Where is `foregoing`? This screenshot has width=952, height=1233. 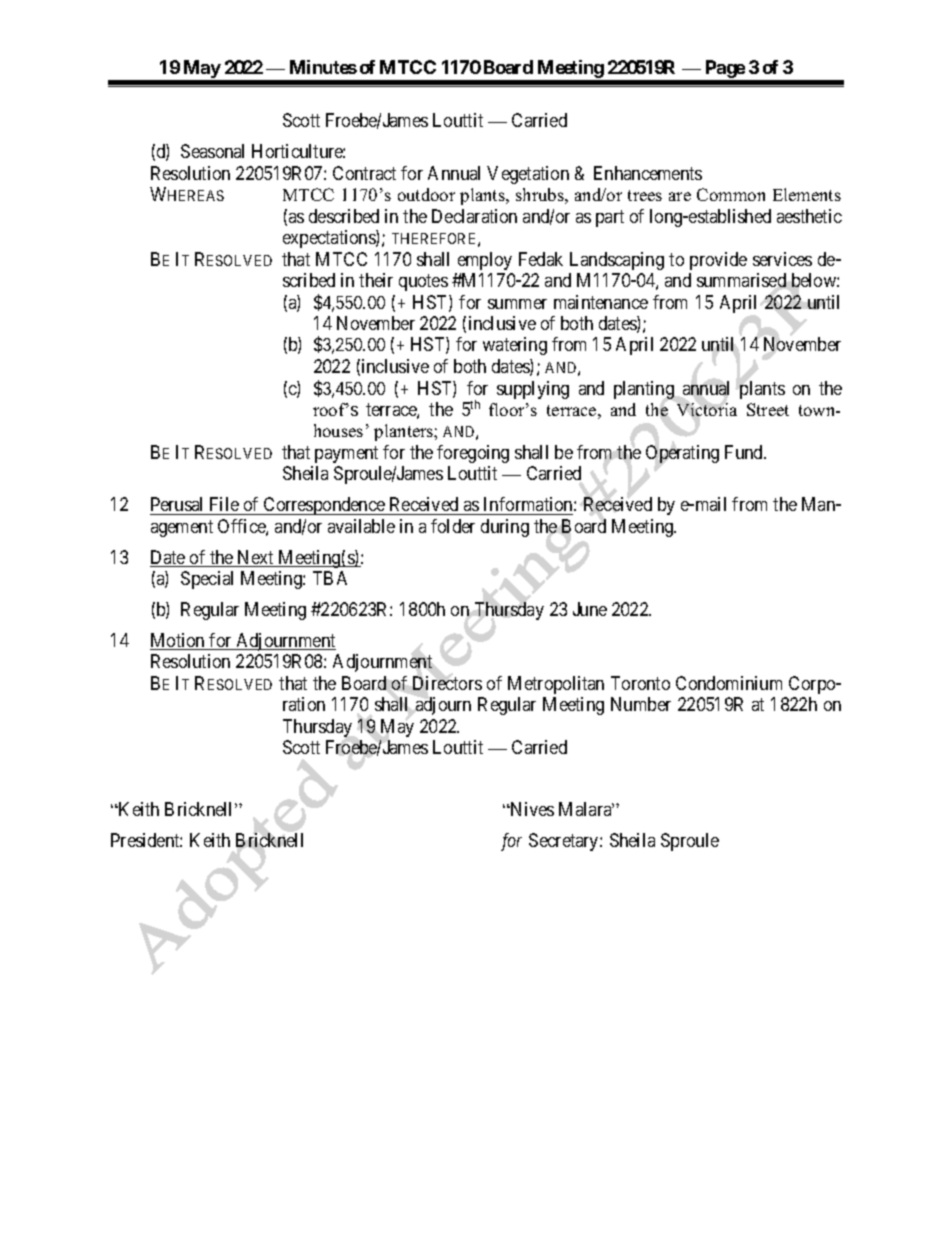
foregoing is located at coordinates (473, 454).
